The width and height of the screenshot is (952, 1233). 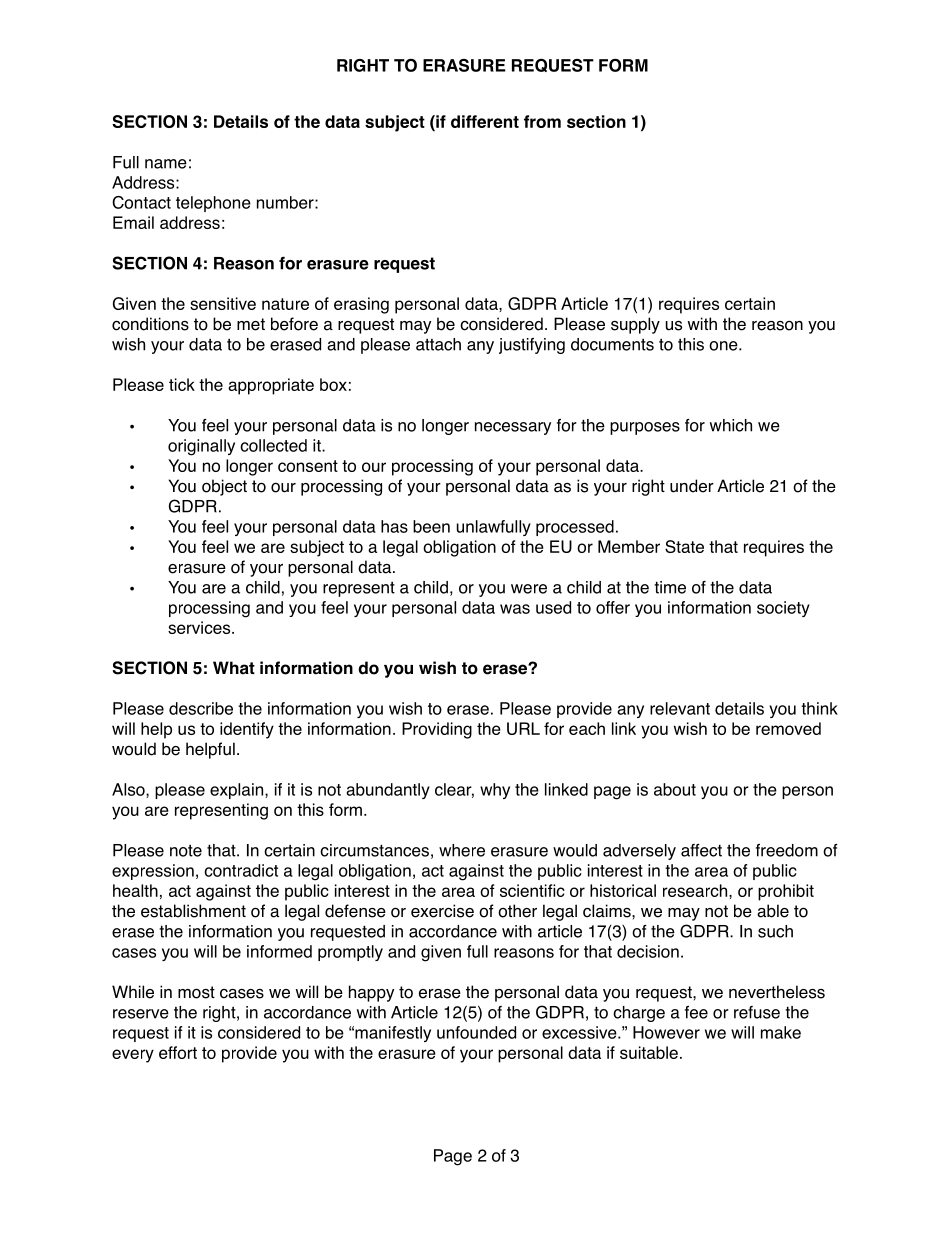 I want to click on effort, so click(x=178, y=1052).
